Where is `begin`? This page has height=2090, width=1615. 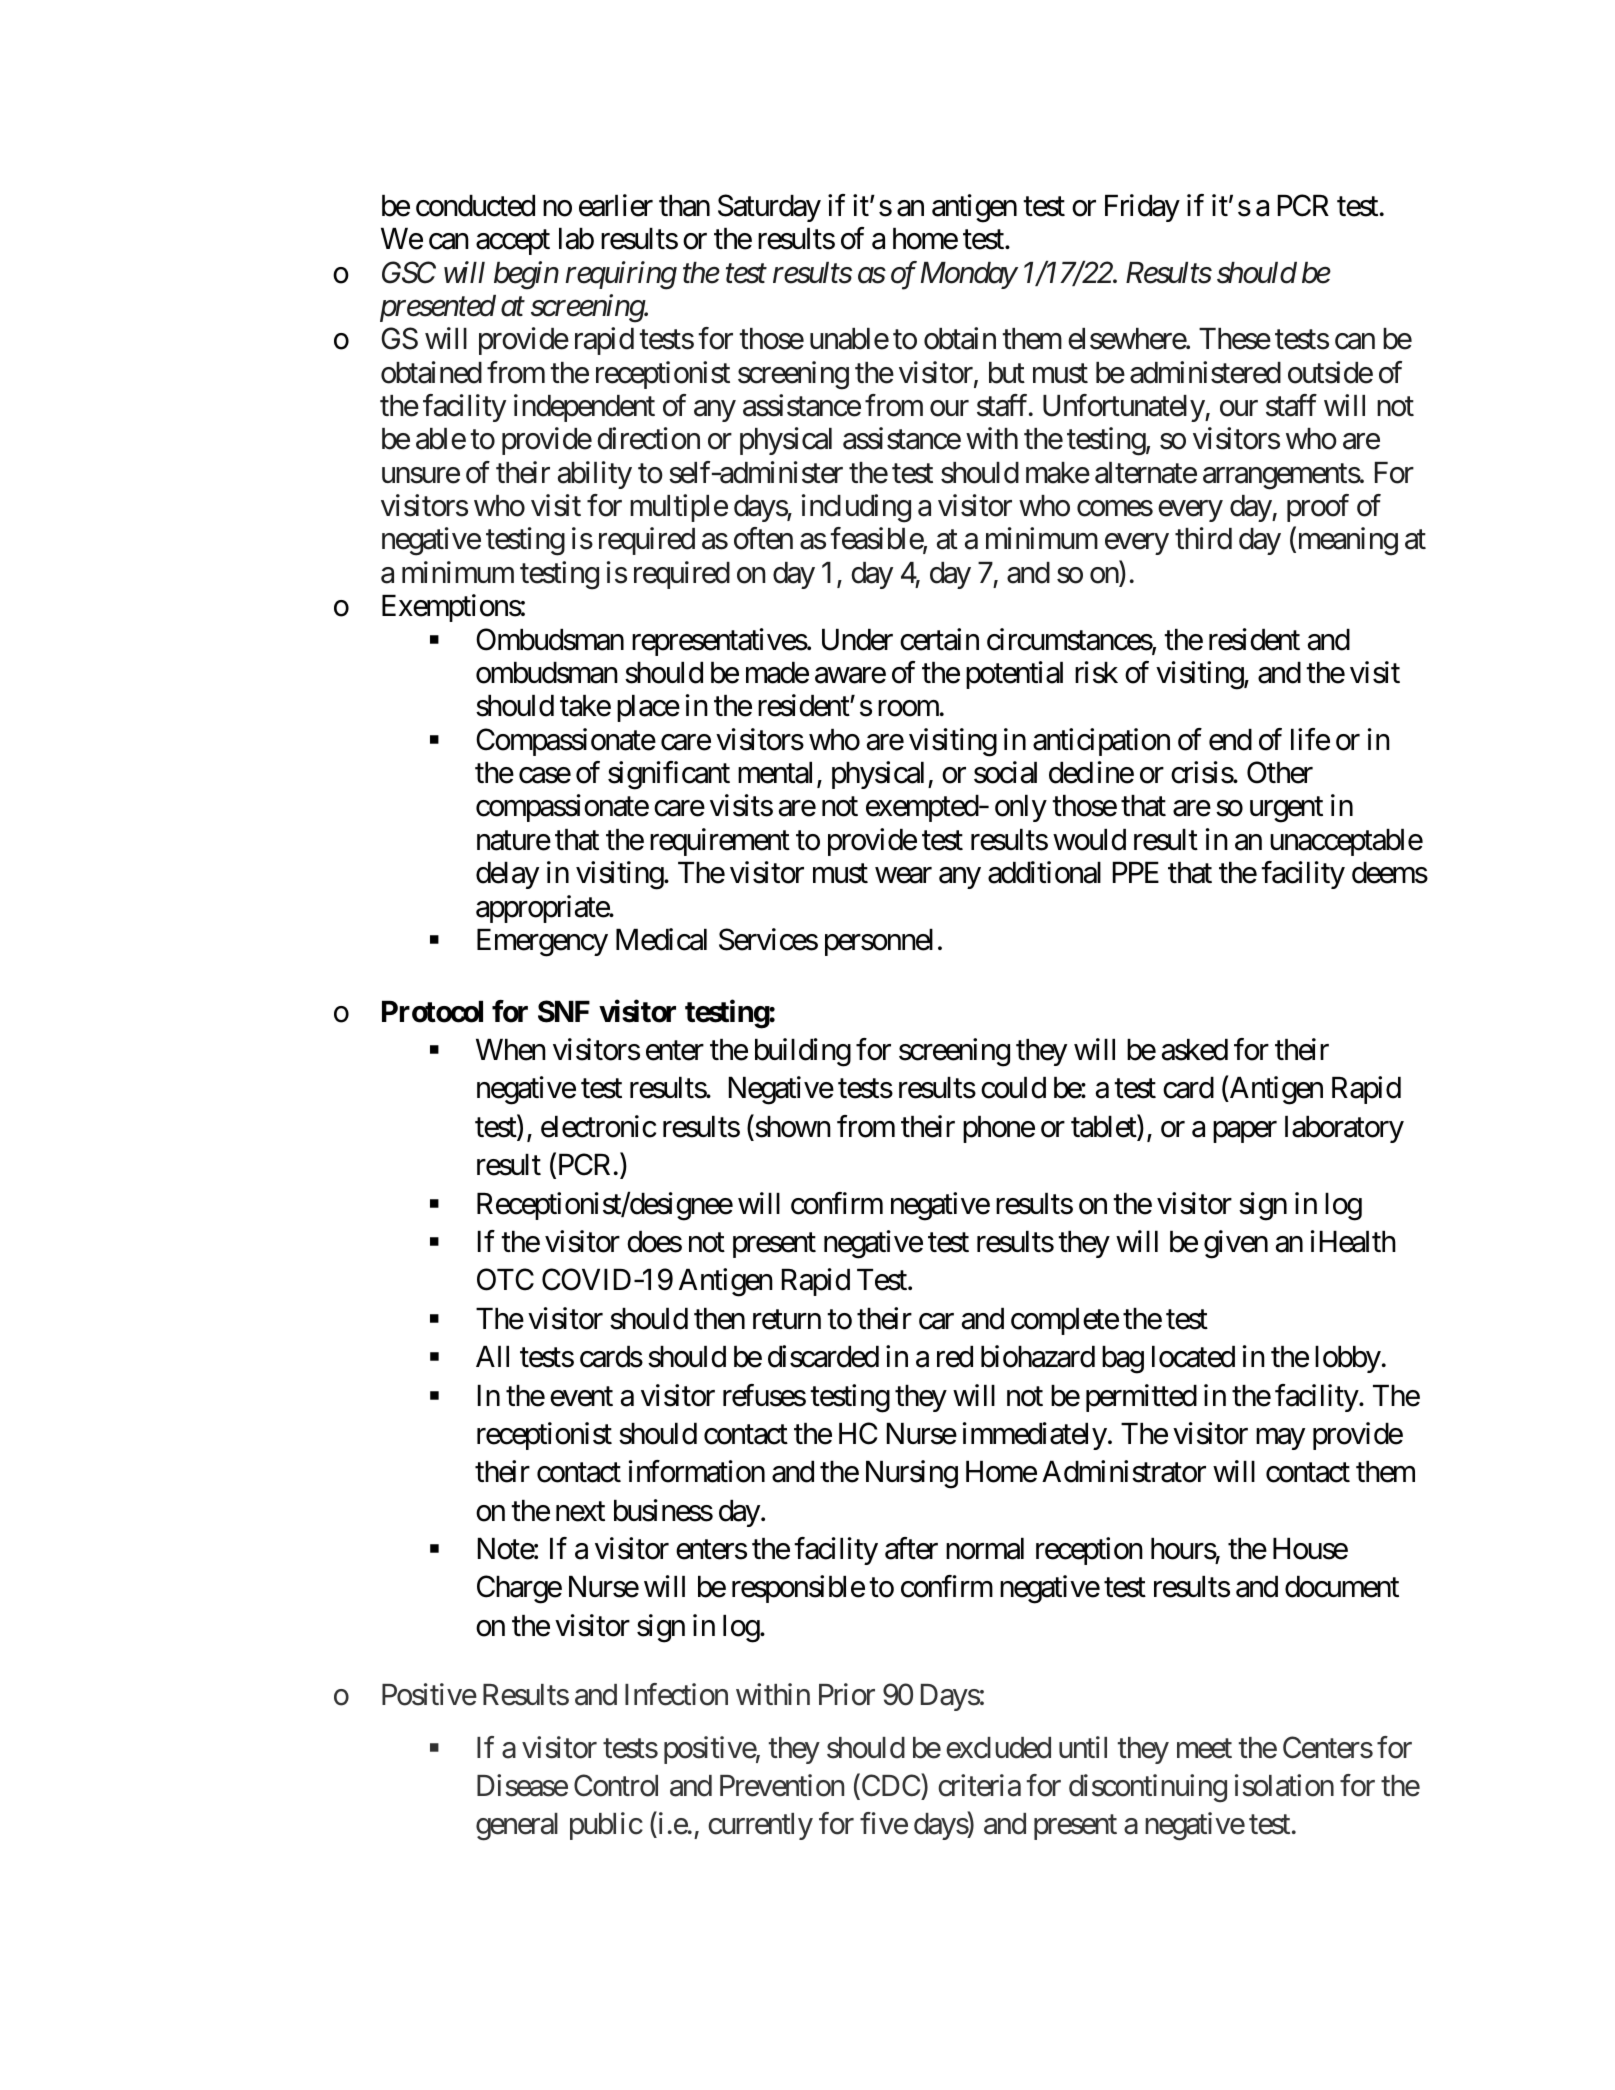 begin is located at coordinates (526, 275).
